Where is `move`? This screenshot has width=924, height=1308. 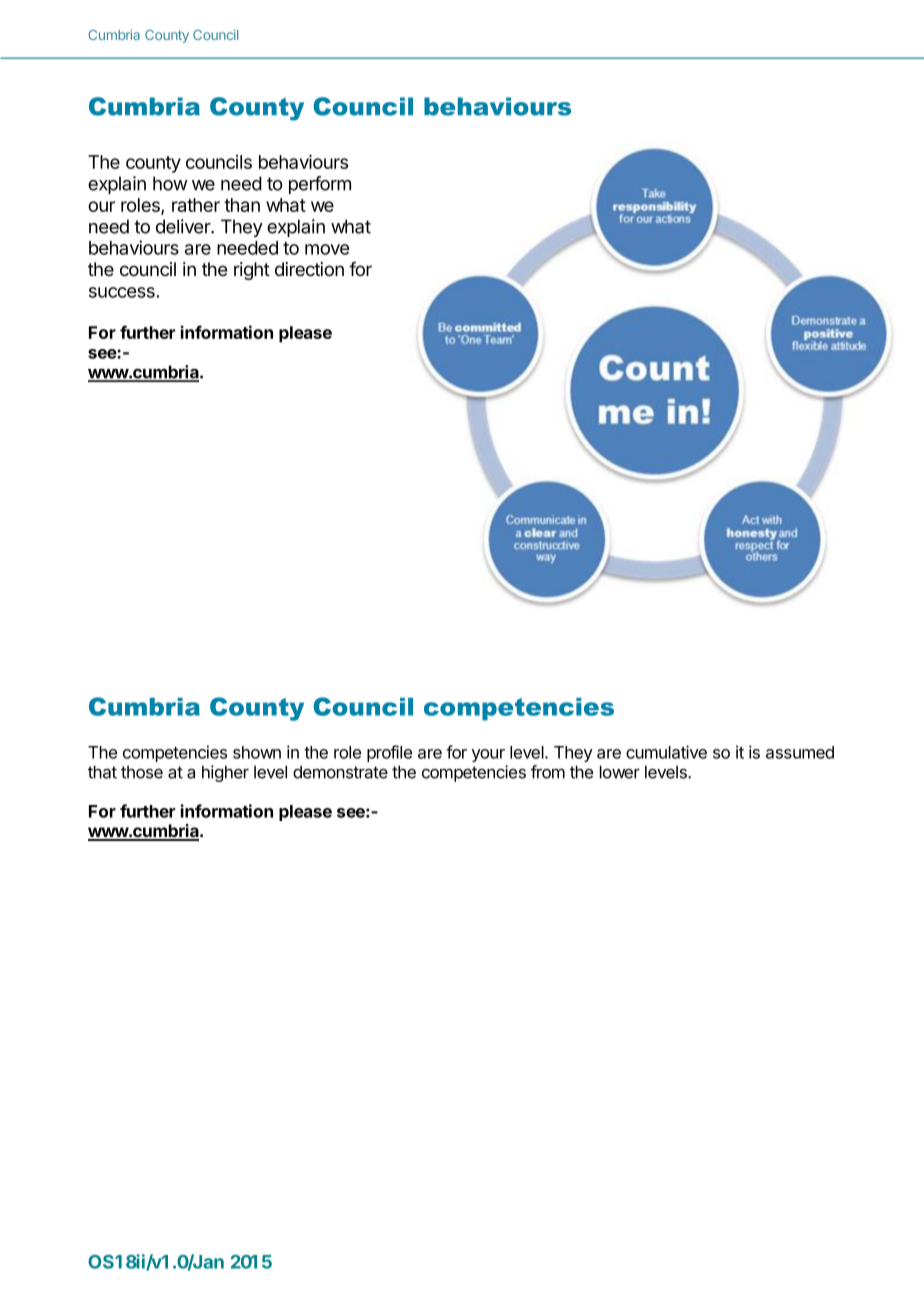 move is located at coordinates (327, 249).
